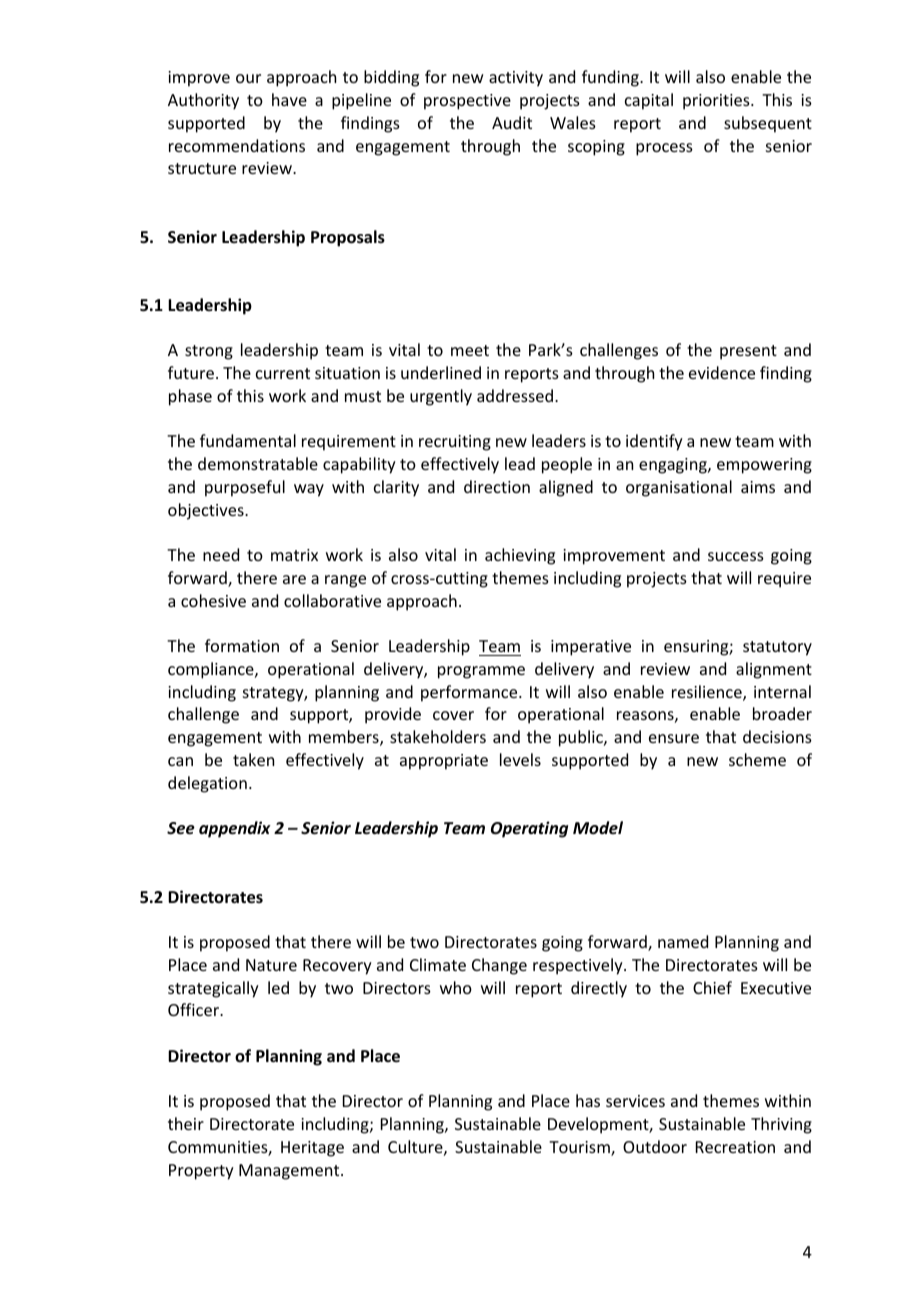 This screenshot has height=1308, width=924. I want to click on fundamental, so click(248, 440).
